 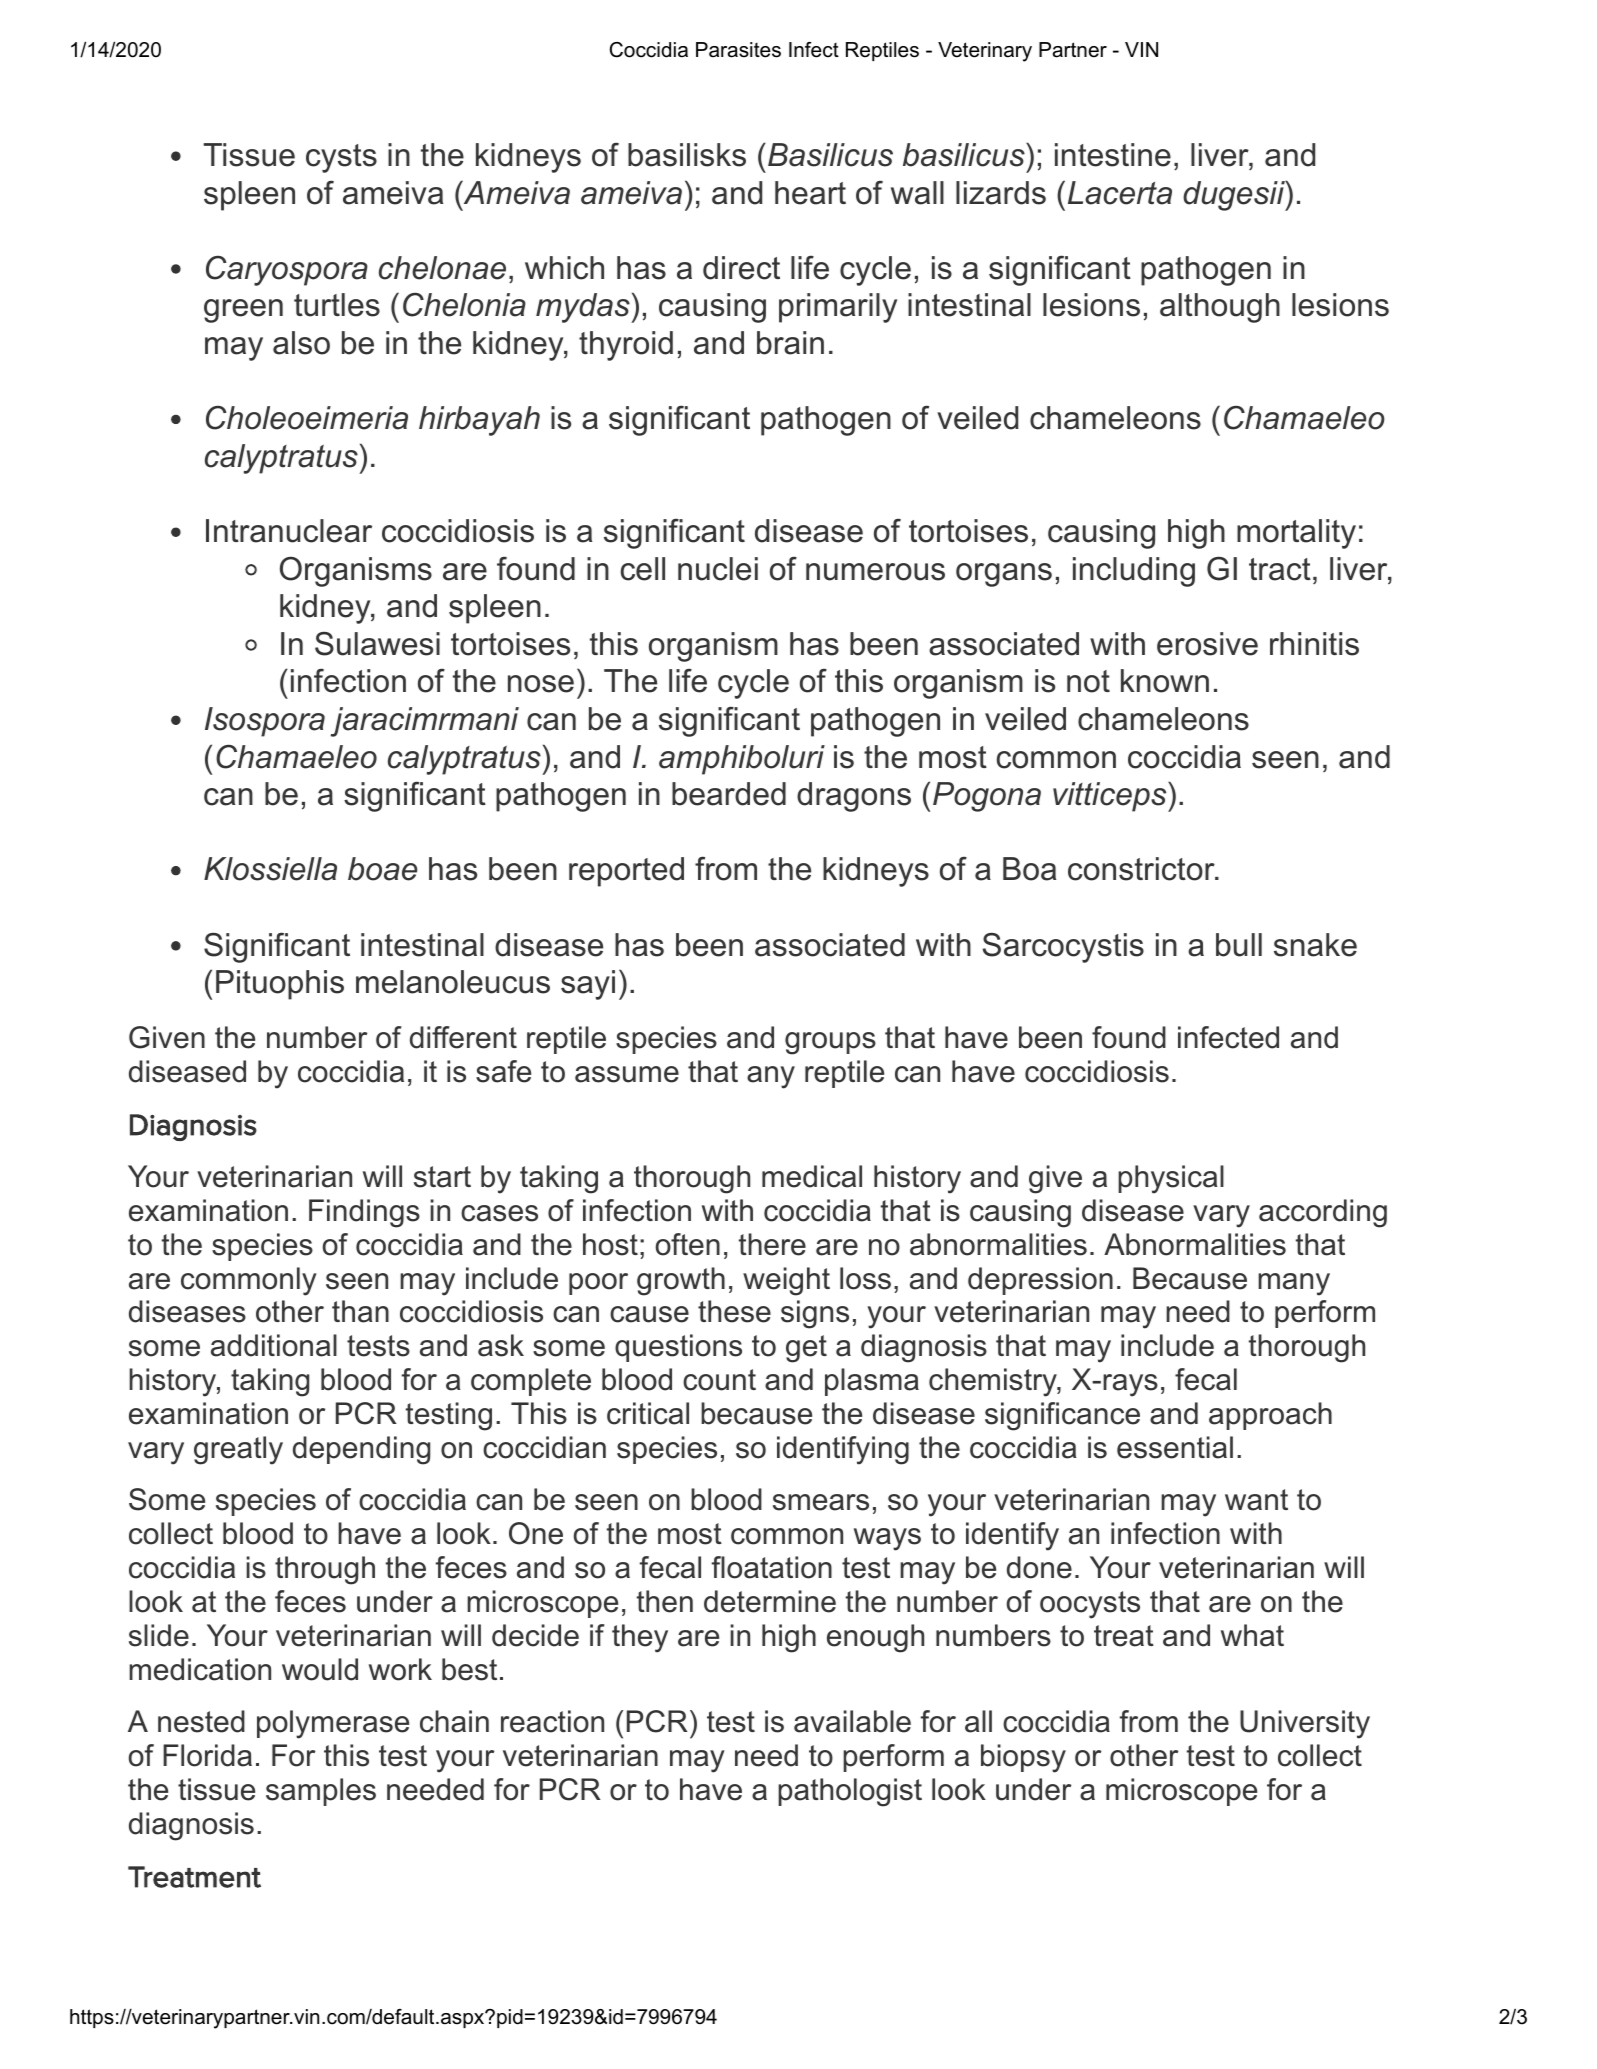 What do you see at coordinates (772, 1244) in the image?
I see `there` at bounding box center [772, 1244].
